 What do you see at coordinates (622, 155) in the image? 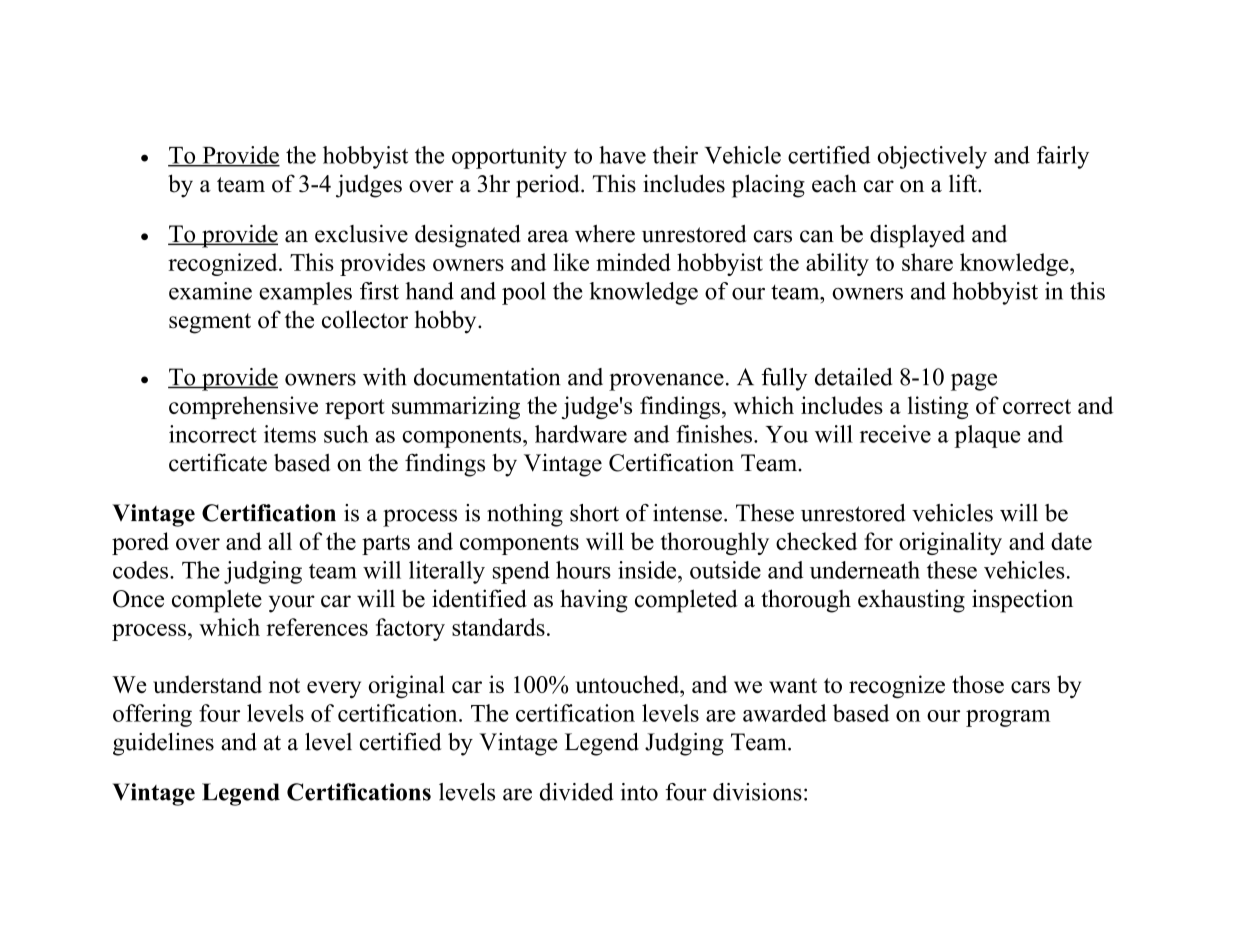
I see `have` at bounding box center [622, 155].
